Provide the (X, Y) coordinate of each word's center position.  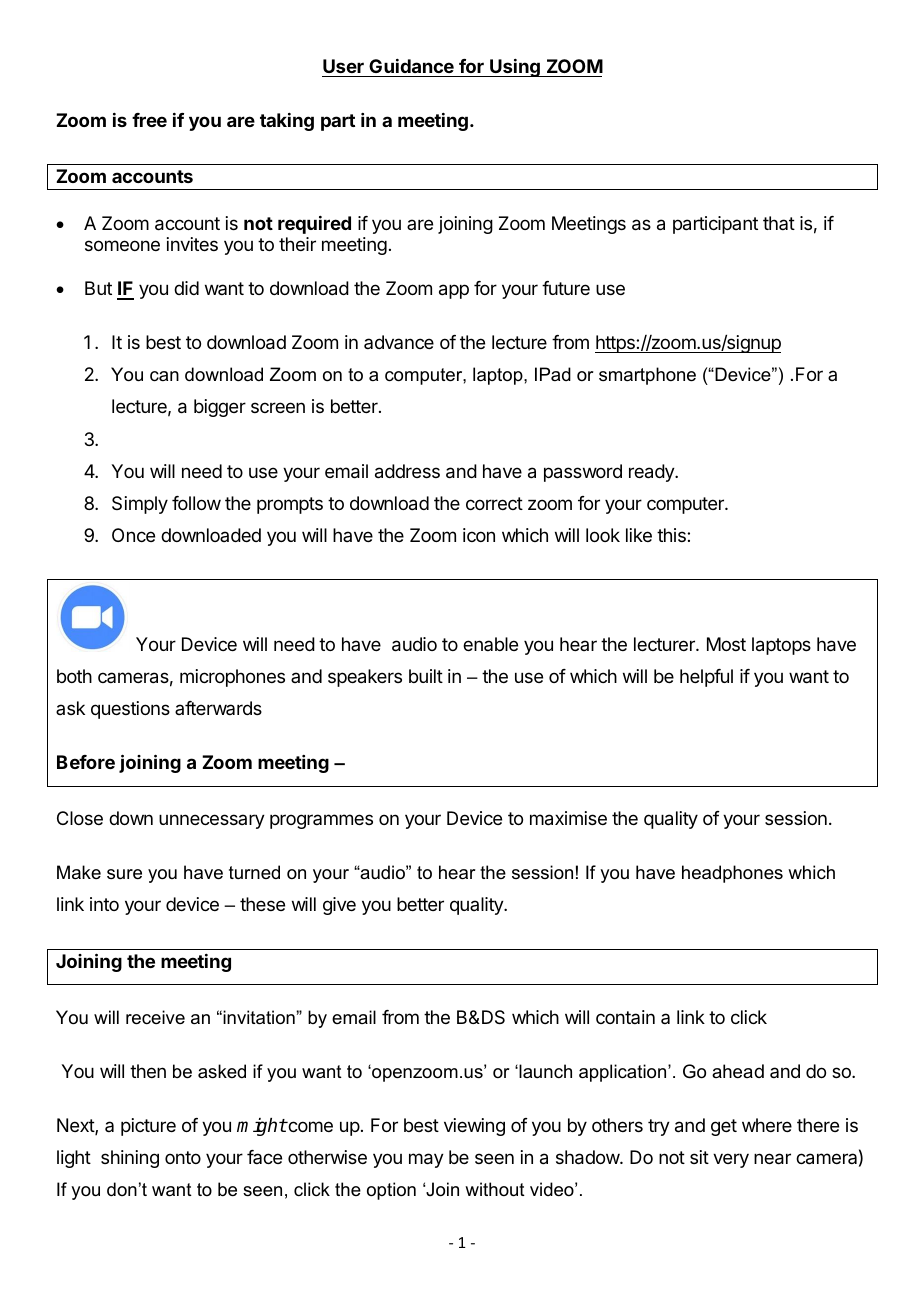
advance (399, 342)
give (339, 906)
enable (490, 644)
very (731, 1160)
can (164, 376)
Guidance (411, 66)
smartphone (647, 376)
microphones (232, 678)
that (779, 223)
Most (726, 644)
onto (183, 1157)
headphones (732, 874)
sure (124, 874)
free (149, 120)
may (426, 1160)
